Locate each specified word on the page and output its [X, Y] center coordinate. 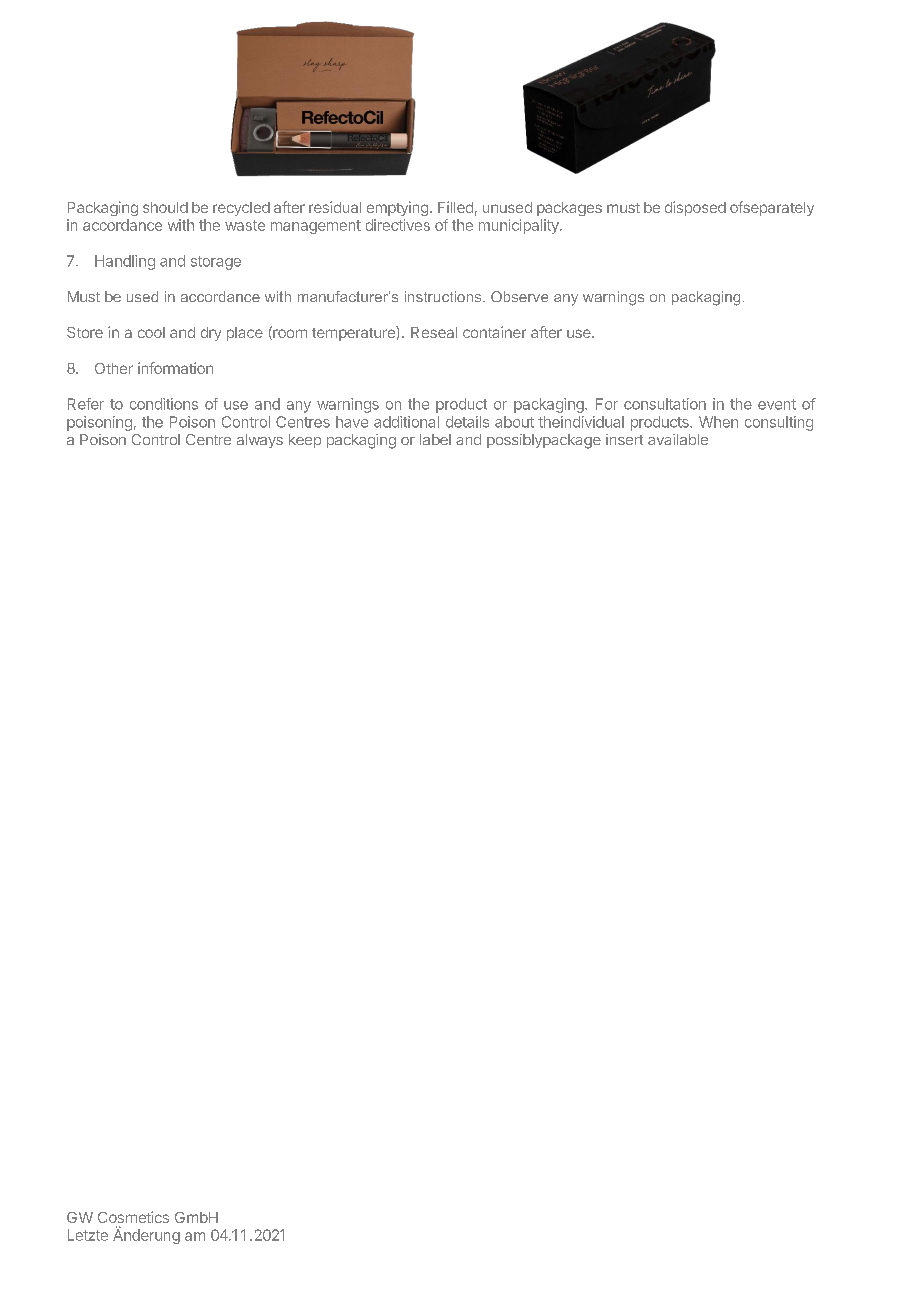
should [165, 207]
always [260, 441]
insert [624, 439]
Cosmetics [133, 1217]
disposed [695, 208]
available [678, 439]
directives [398, 225]
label [435, 439]
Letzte [88, 1235]
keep [305, 441]
